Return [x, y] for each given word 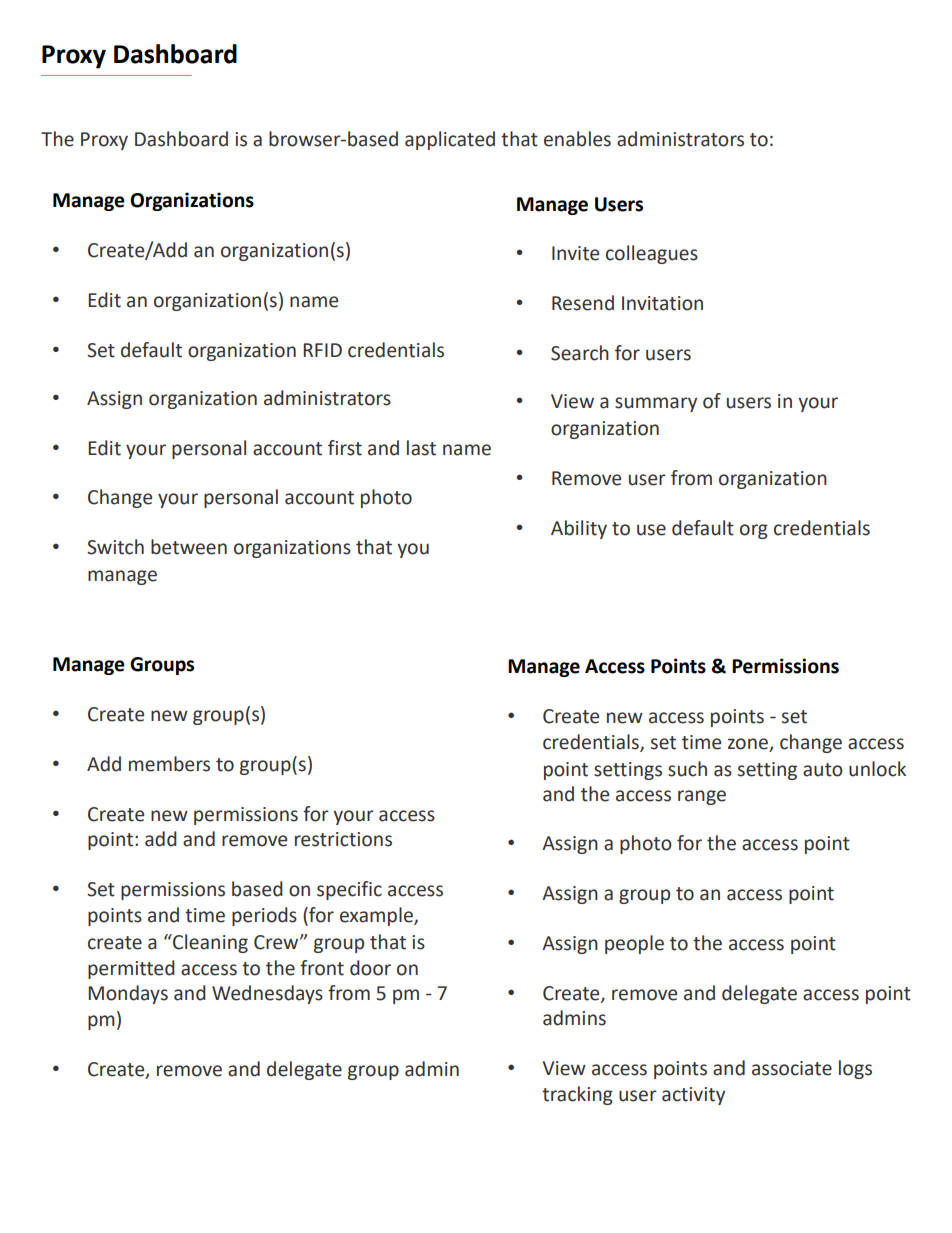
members [169, 764]
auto [823, 770]
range [702, 797]
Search [580, 353]
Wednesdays [267, 994]
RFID [322, 350]
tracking [577, 1095]
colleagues [652, 254]
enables [577, 139]
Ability [579, 529]
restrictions [343, 839]
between [189, 547]
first [345, 448]
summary [656, 404]
